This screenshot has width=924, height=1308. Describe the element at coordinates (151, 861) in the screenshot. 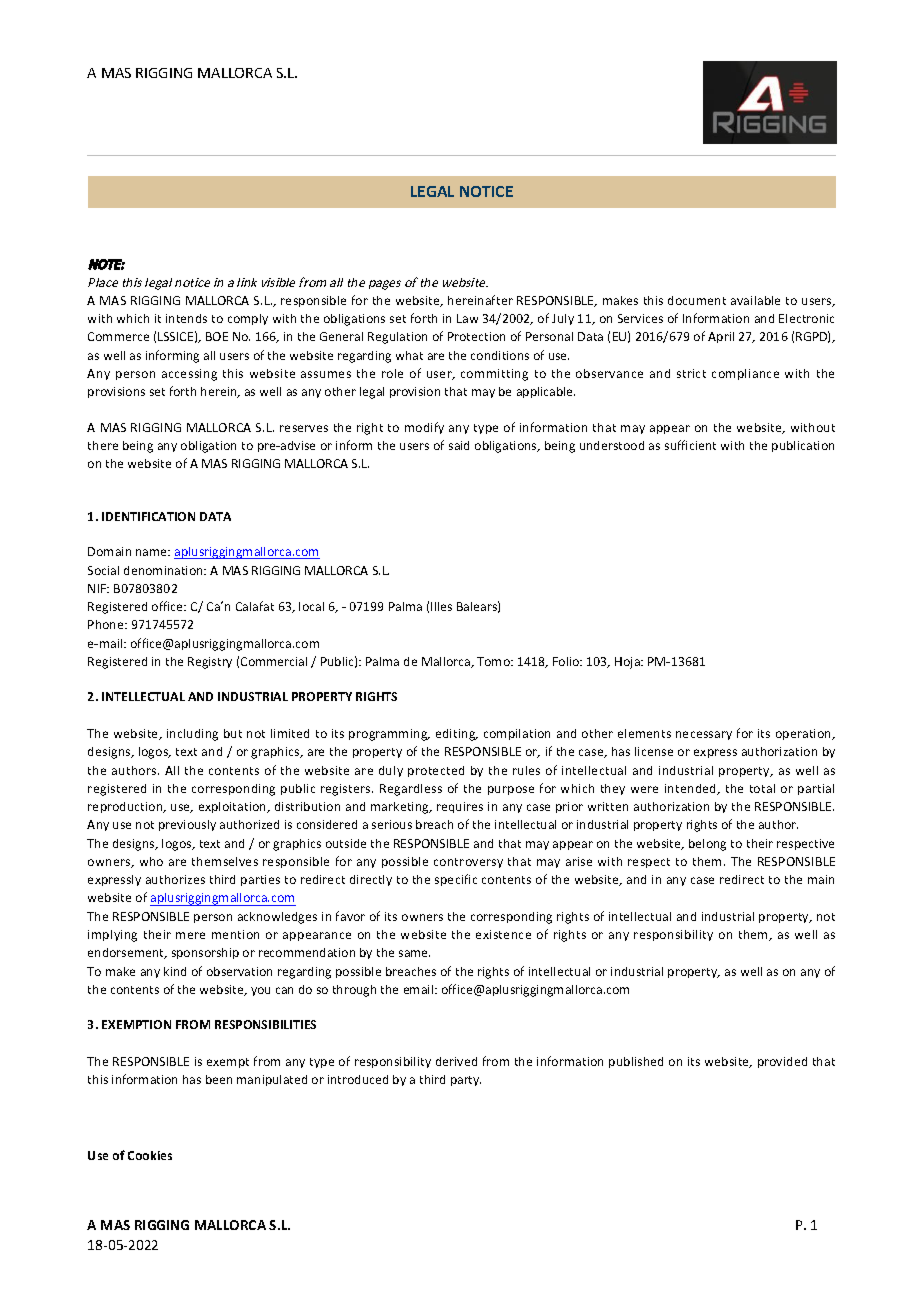

I see `who` at that location.
